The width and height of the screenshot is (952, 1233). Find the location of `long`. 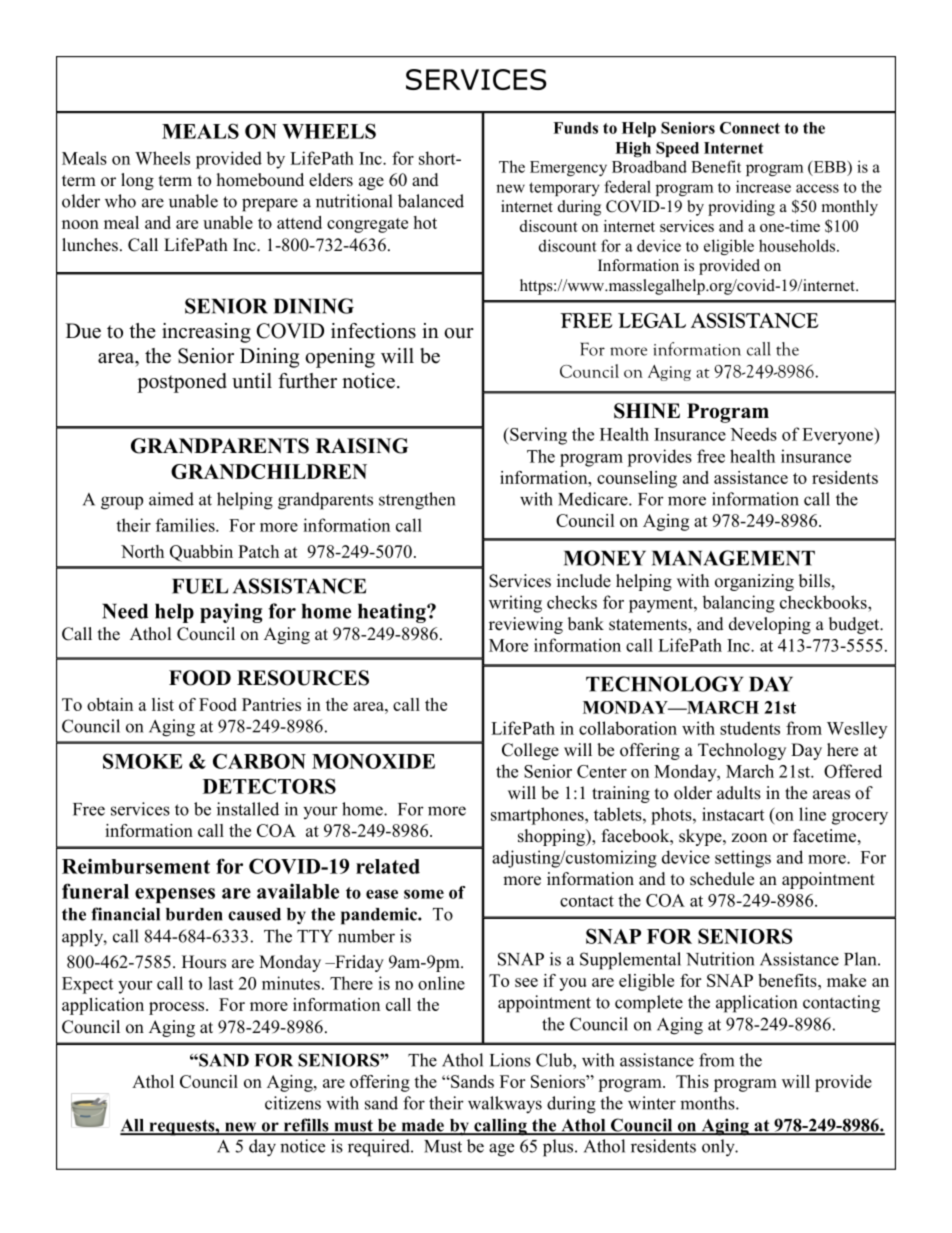

long is located at coordinates (137, 181).
